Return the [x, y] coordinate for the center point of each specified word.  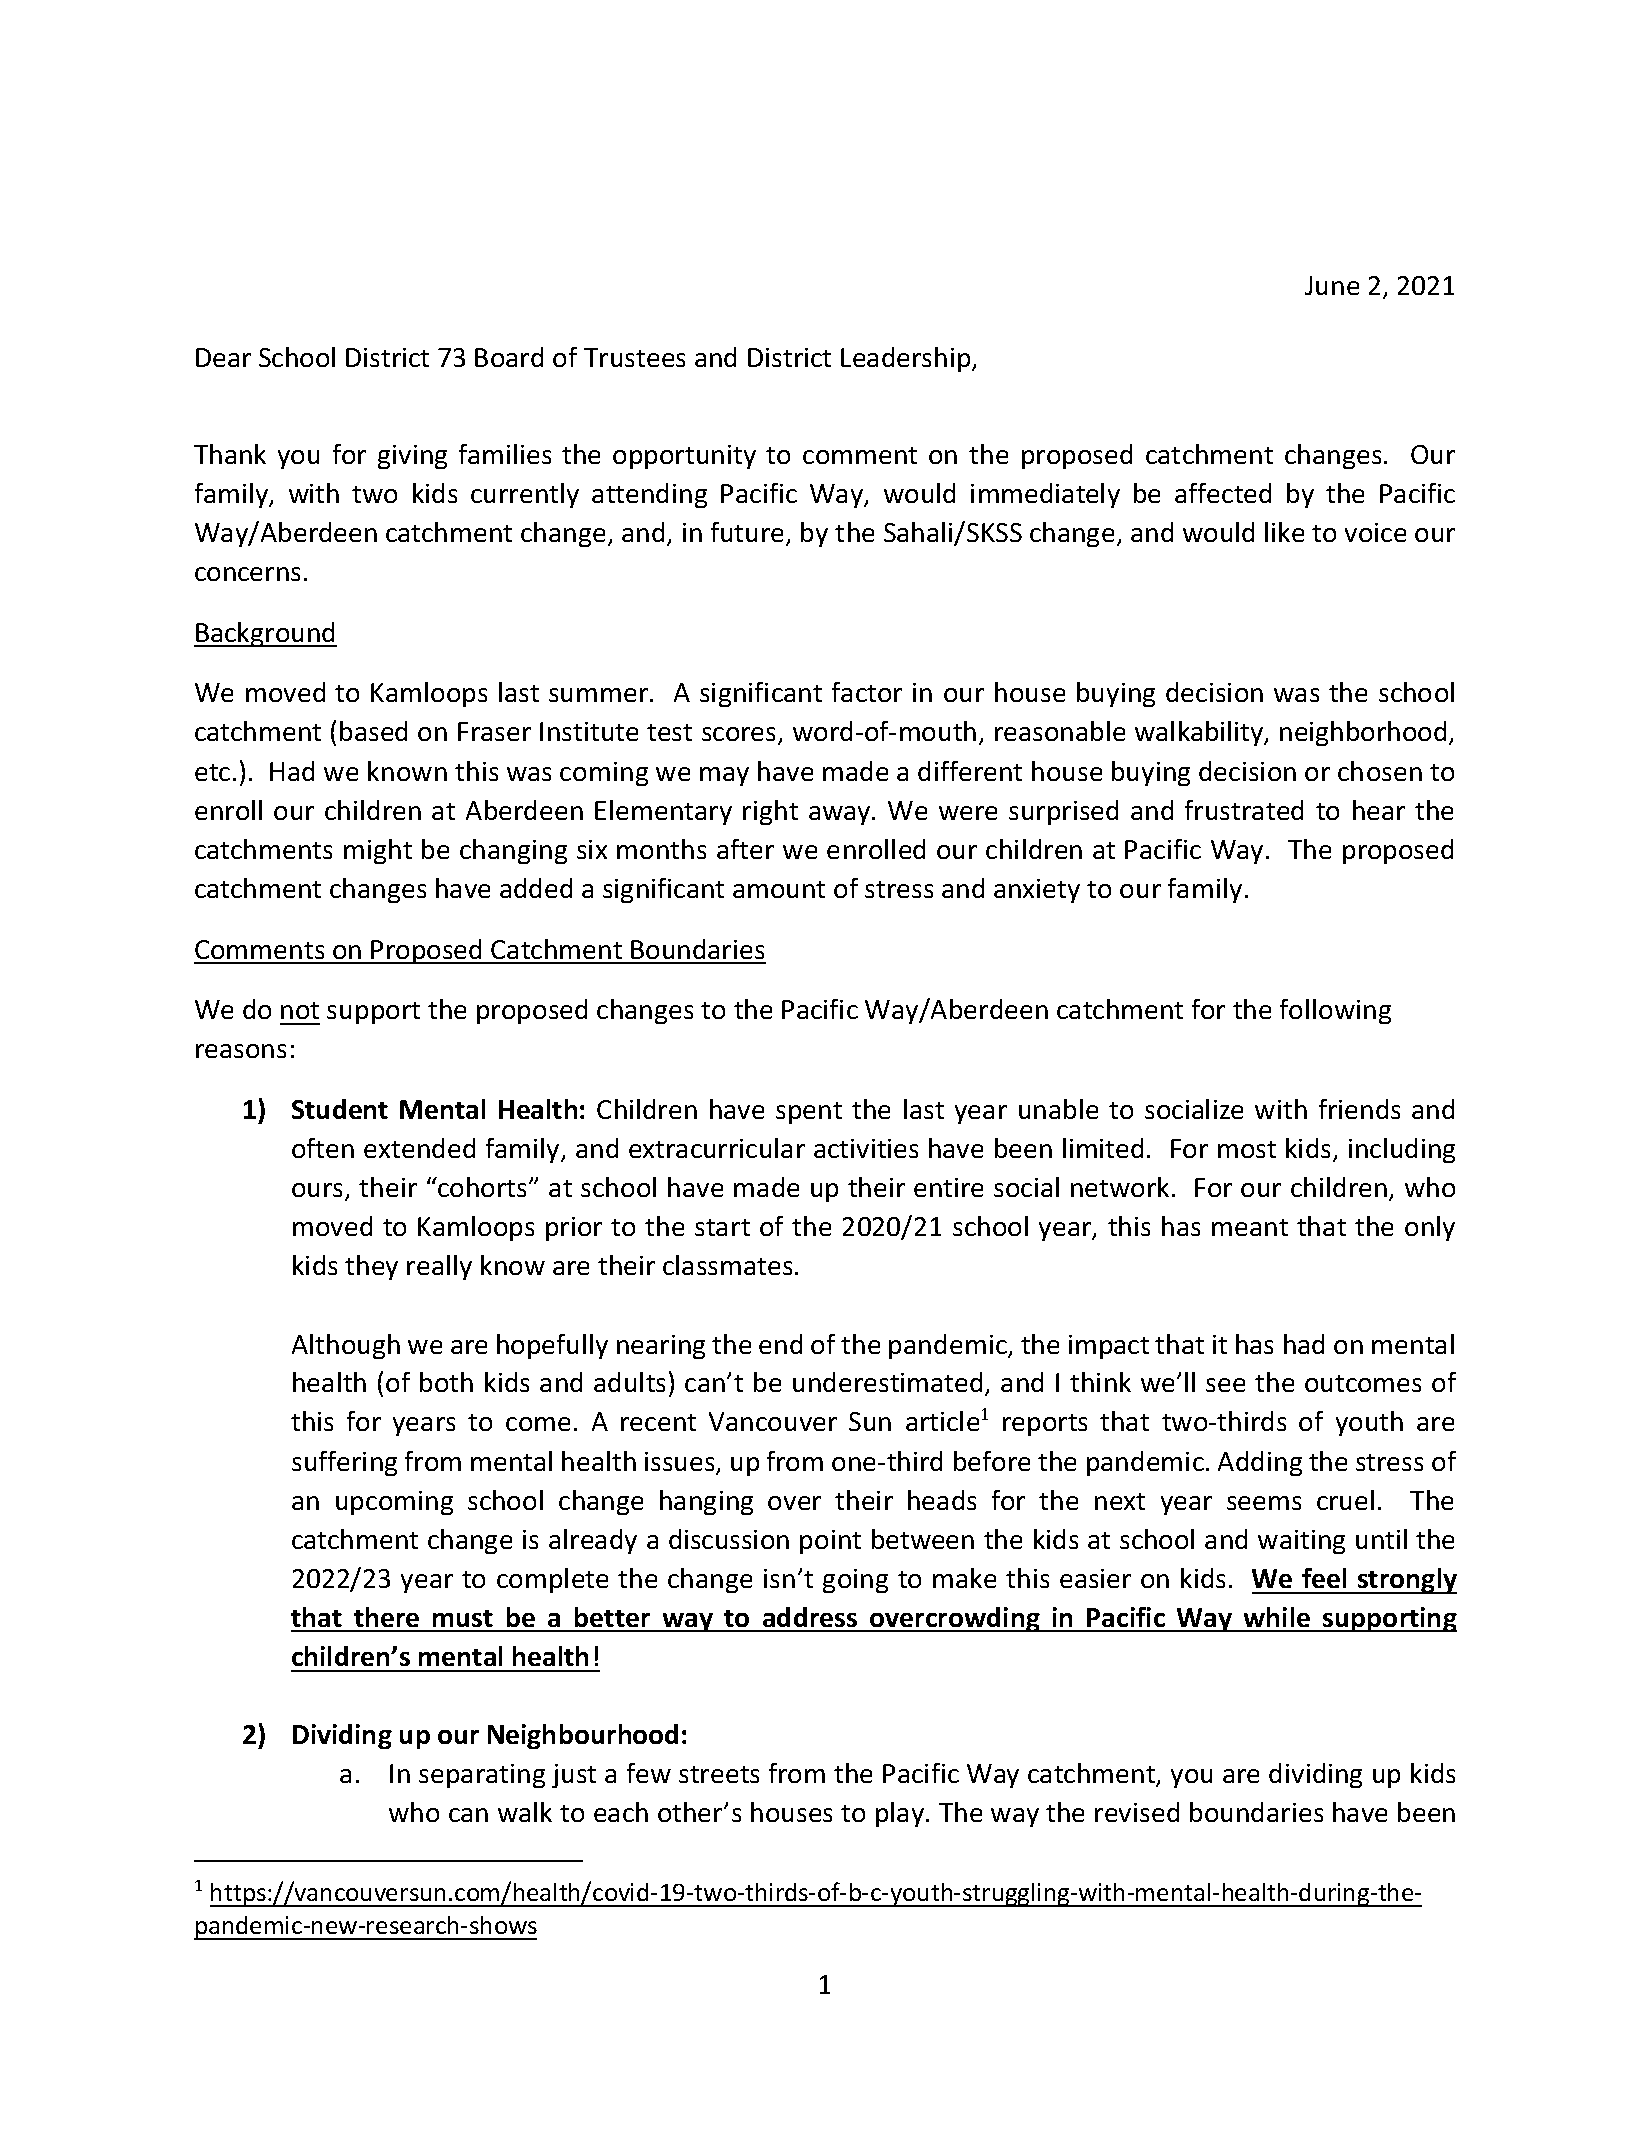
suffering [344, 1463]
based [373, 731]
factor [867, 692]
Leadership [907, 359]
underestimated [887, 1382]
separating [482, 1776]
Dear [223, 357]
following [1335, 1011]
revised [1137, 1812]
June [1332, 285]
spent [809, 1113]
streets [719, 1774]
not [300, 1010]
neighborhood [1363, 733]
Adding [1260, 1463]
